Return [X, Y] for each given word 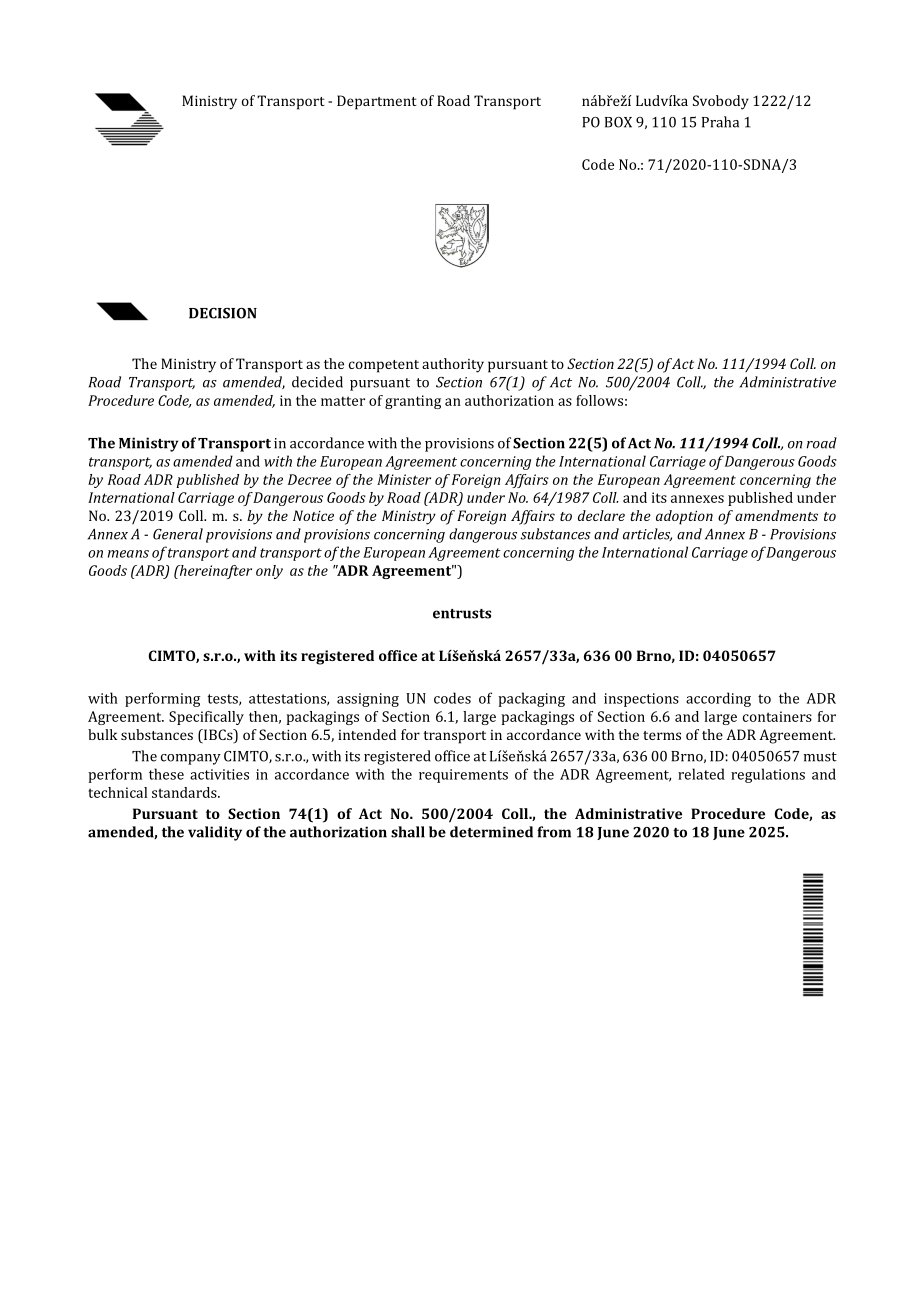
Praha [720, 122]
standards [185, 792]
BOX [618, 122]
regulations [768, 775]
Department [377, 102]
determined [491, 832]
